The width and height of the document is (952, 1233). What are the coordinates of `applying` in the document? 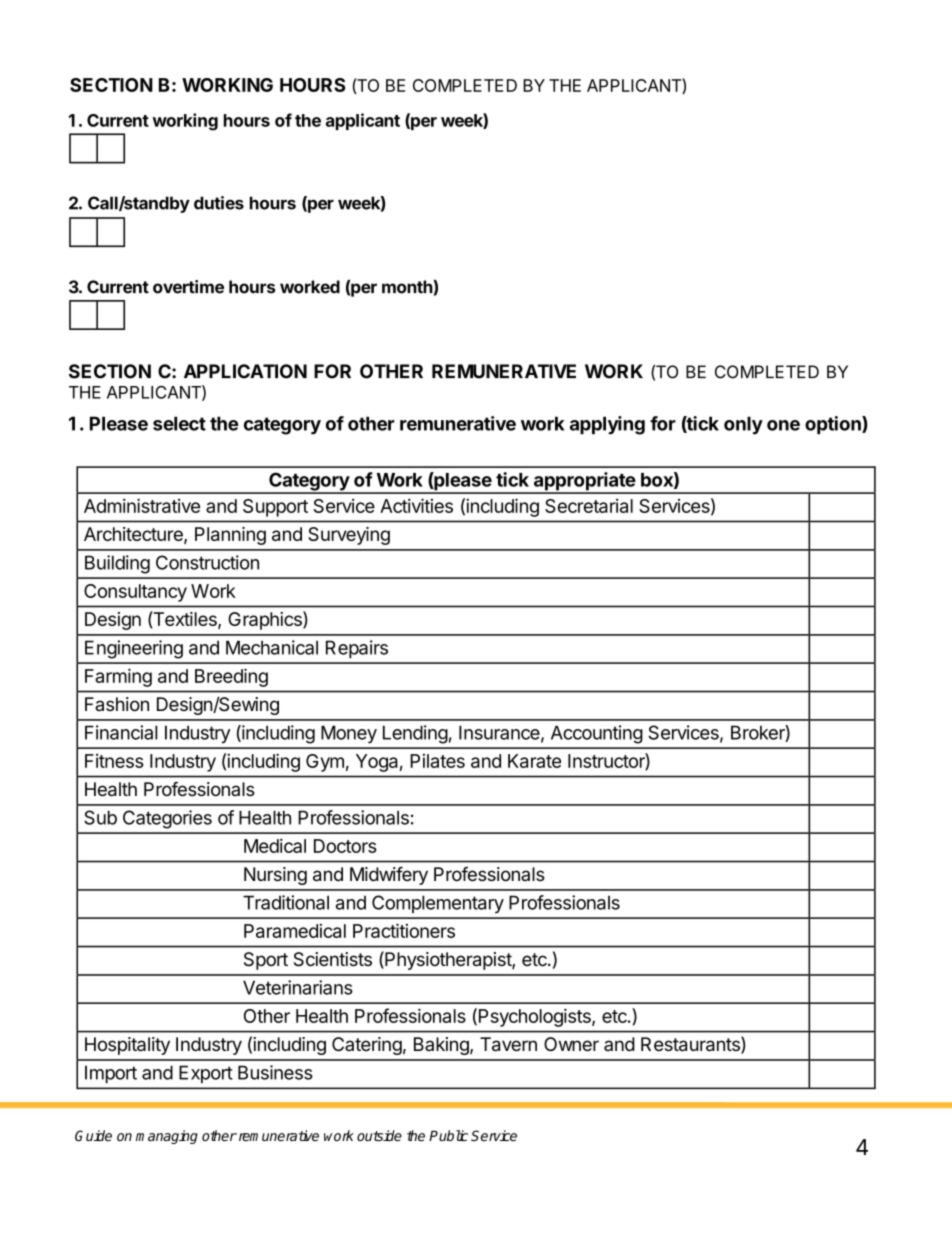 It's located at (607, 425).
